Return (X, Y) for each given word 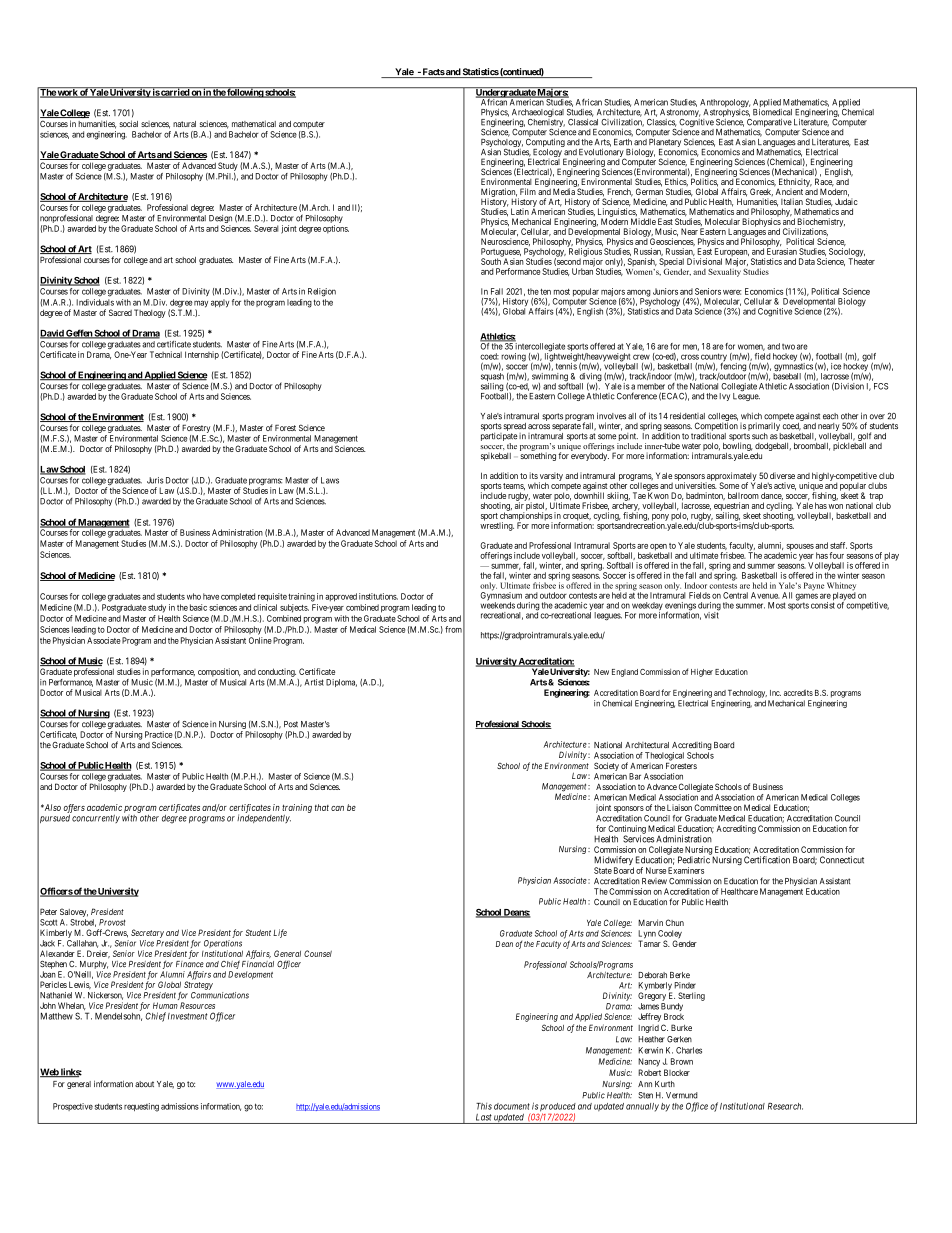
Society (606, 766)
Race (824, 182)
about (144, 1084)
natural (184, 124)
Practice (159, 734)
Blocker (677, 1072)
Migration (499, 193)
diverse (782, 475)
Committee (713, 807)
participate (499, 438)
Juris (155, 480)
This (484, 1106)
